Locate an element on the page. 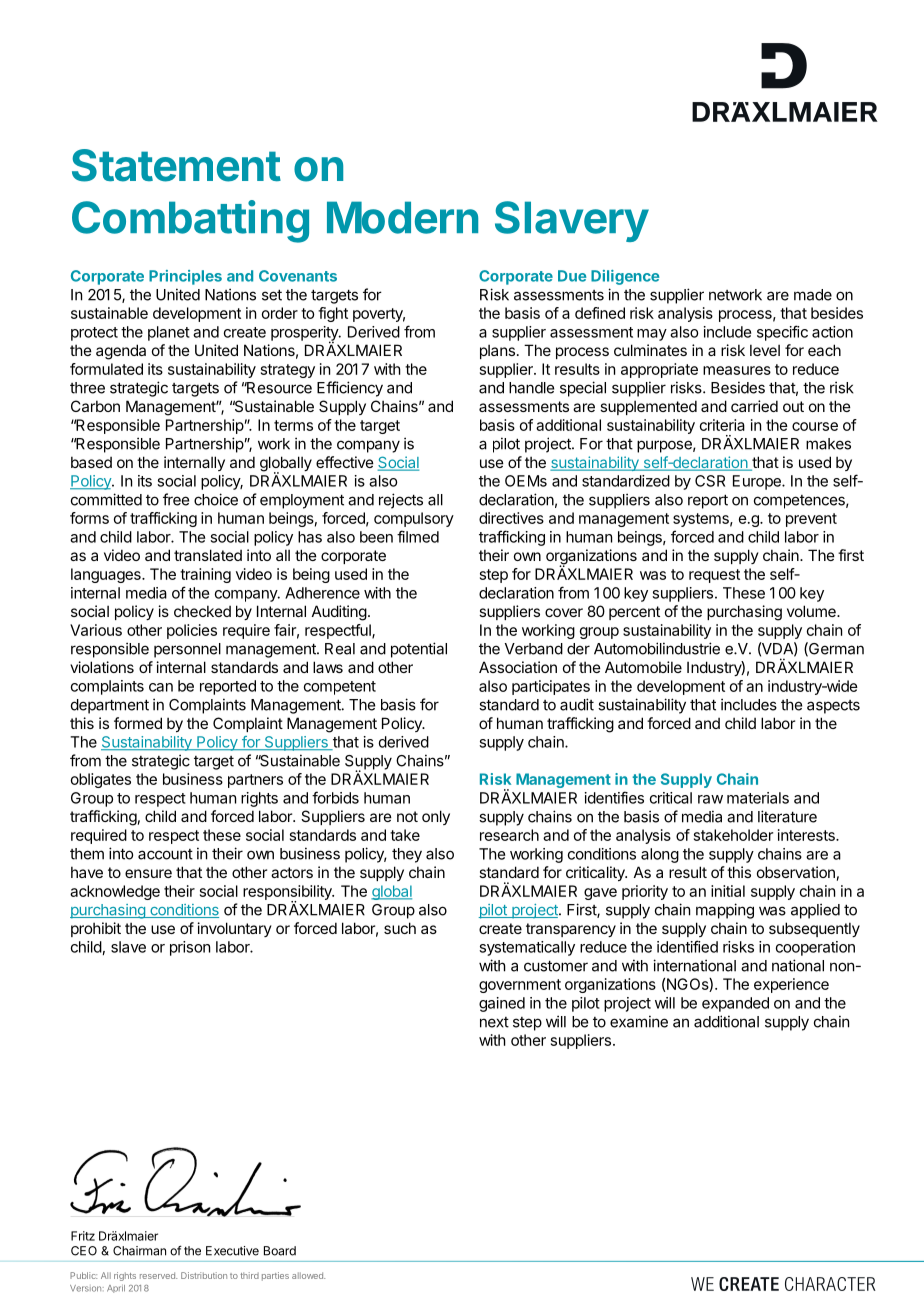  next is located at coordinates (494, 1022).
